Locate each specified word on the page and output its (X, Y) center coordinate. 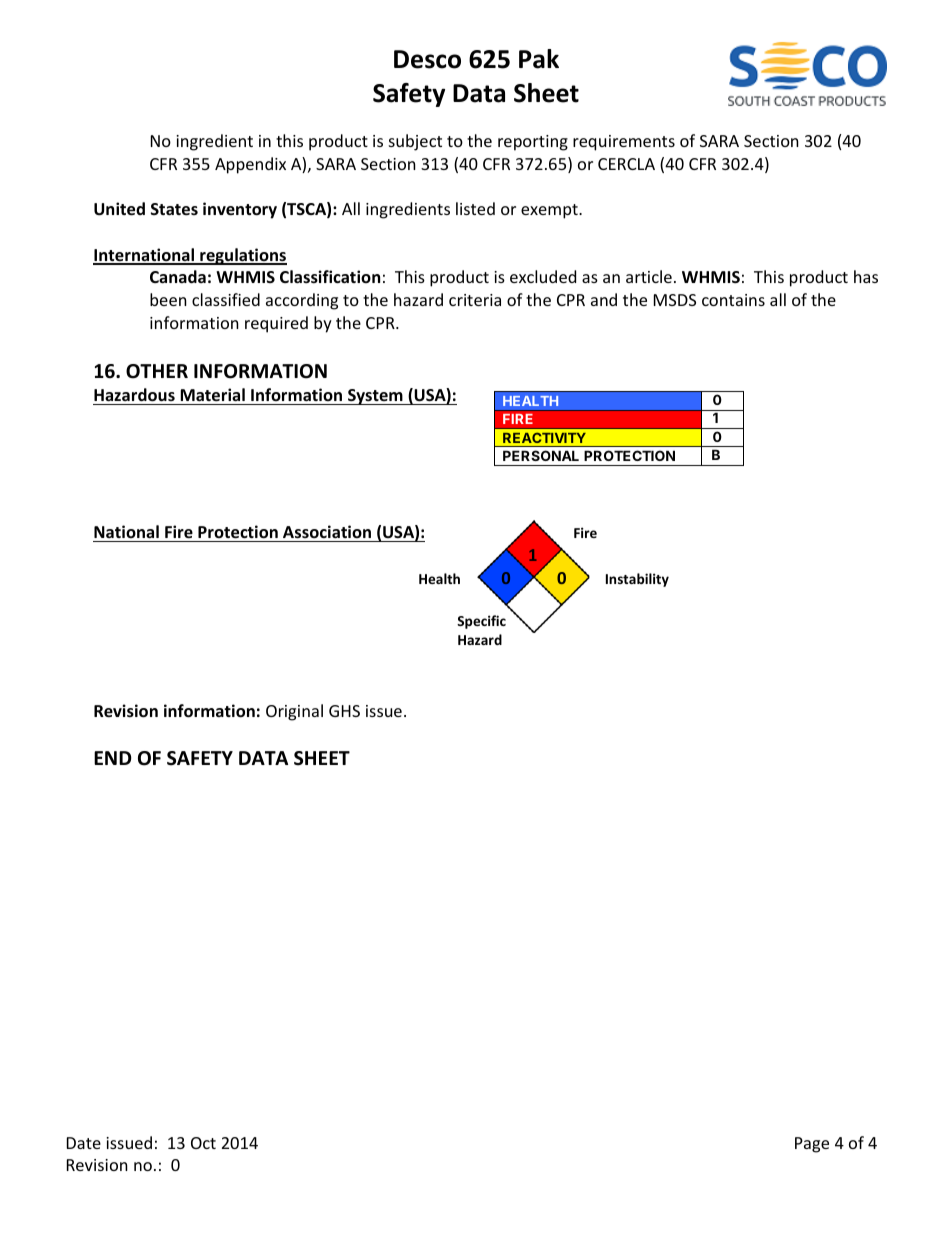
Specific (481, 622)
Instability (637, 580)
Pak (539, 59)
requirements (624, 143)
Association (327, 532)
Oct (203, 1143)
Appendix (250, 165)
